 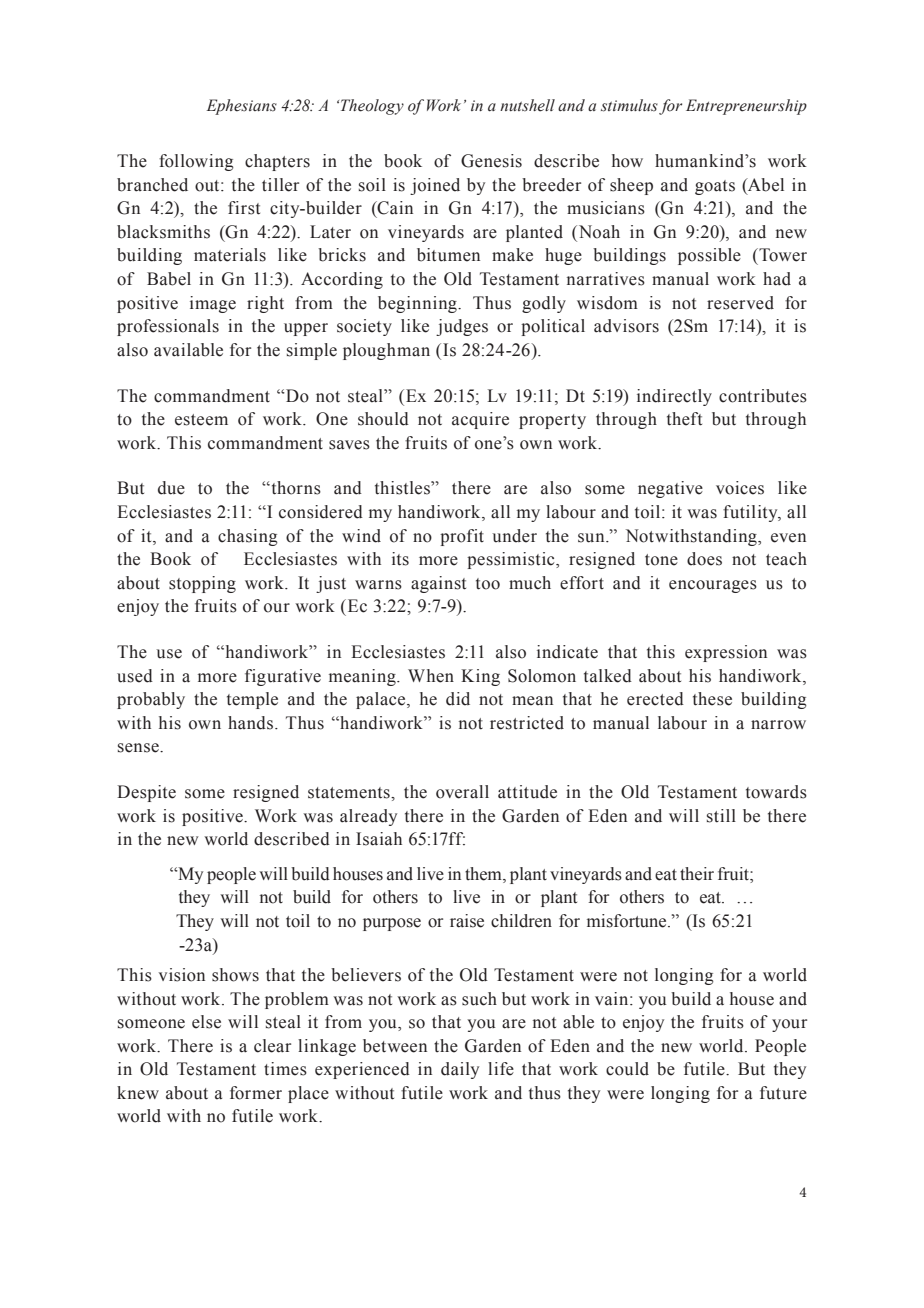 What do you see at coordinates (196, 162) in the page?
I see `following` at bounding box center [196, 162].
